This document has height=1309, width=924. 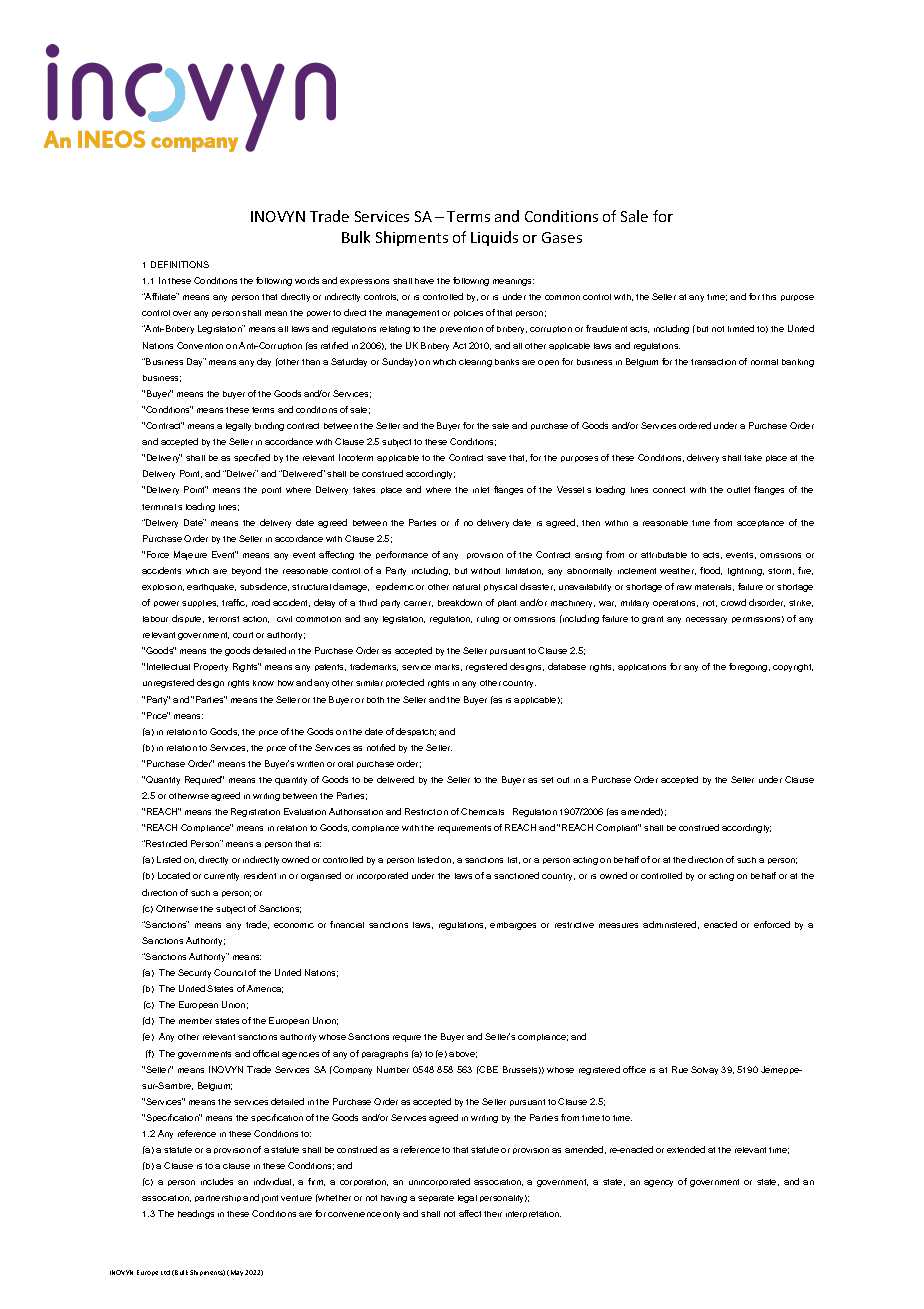 I want to click on DEFINITIONS, so click(x=180, y=264).
